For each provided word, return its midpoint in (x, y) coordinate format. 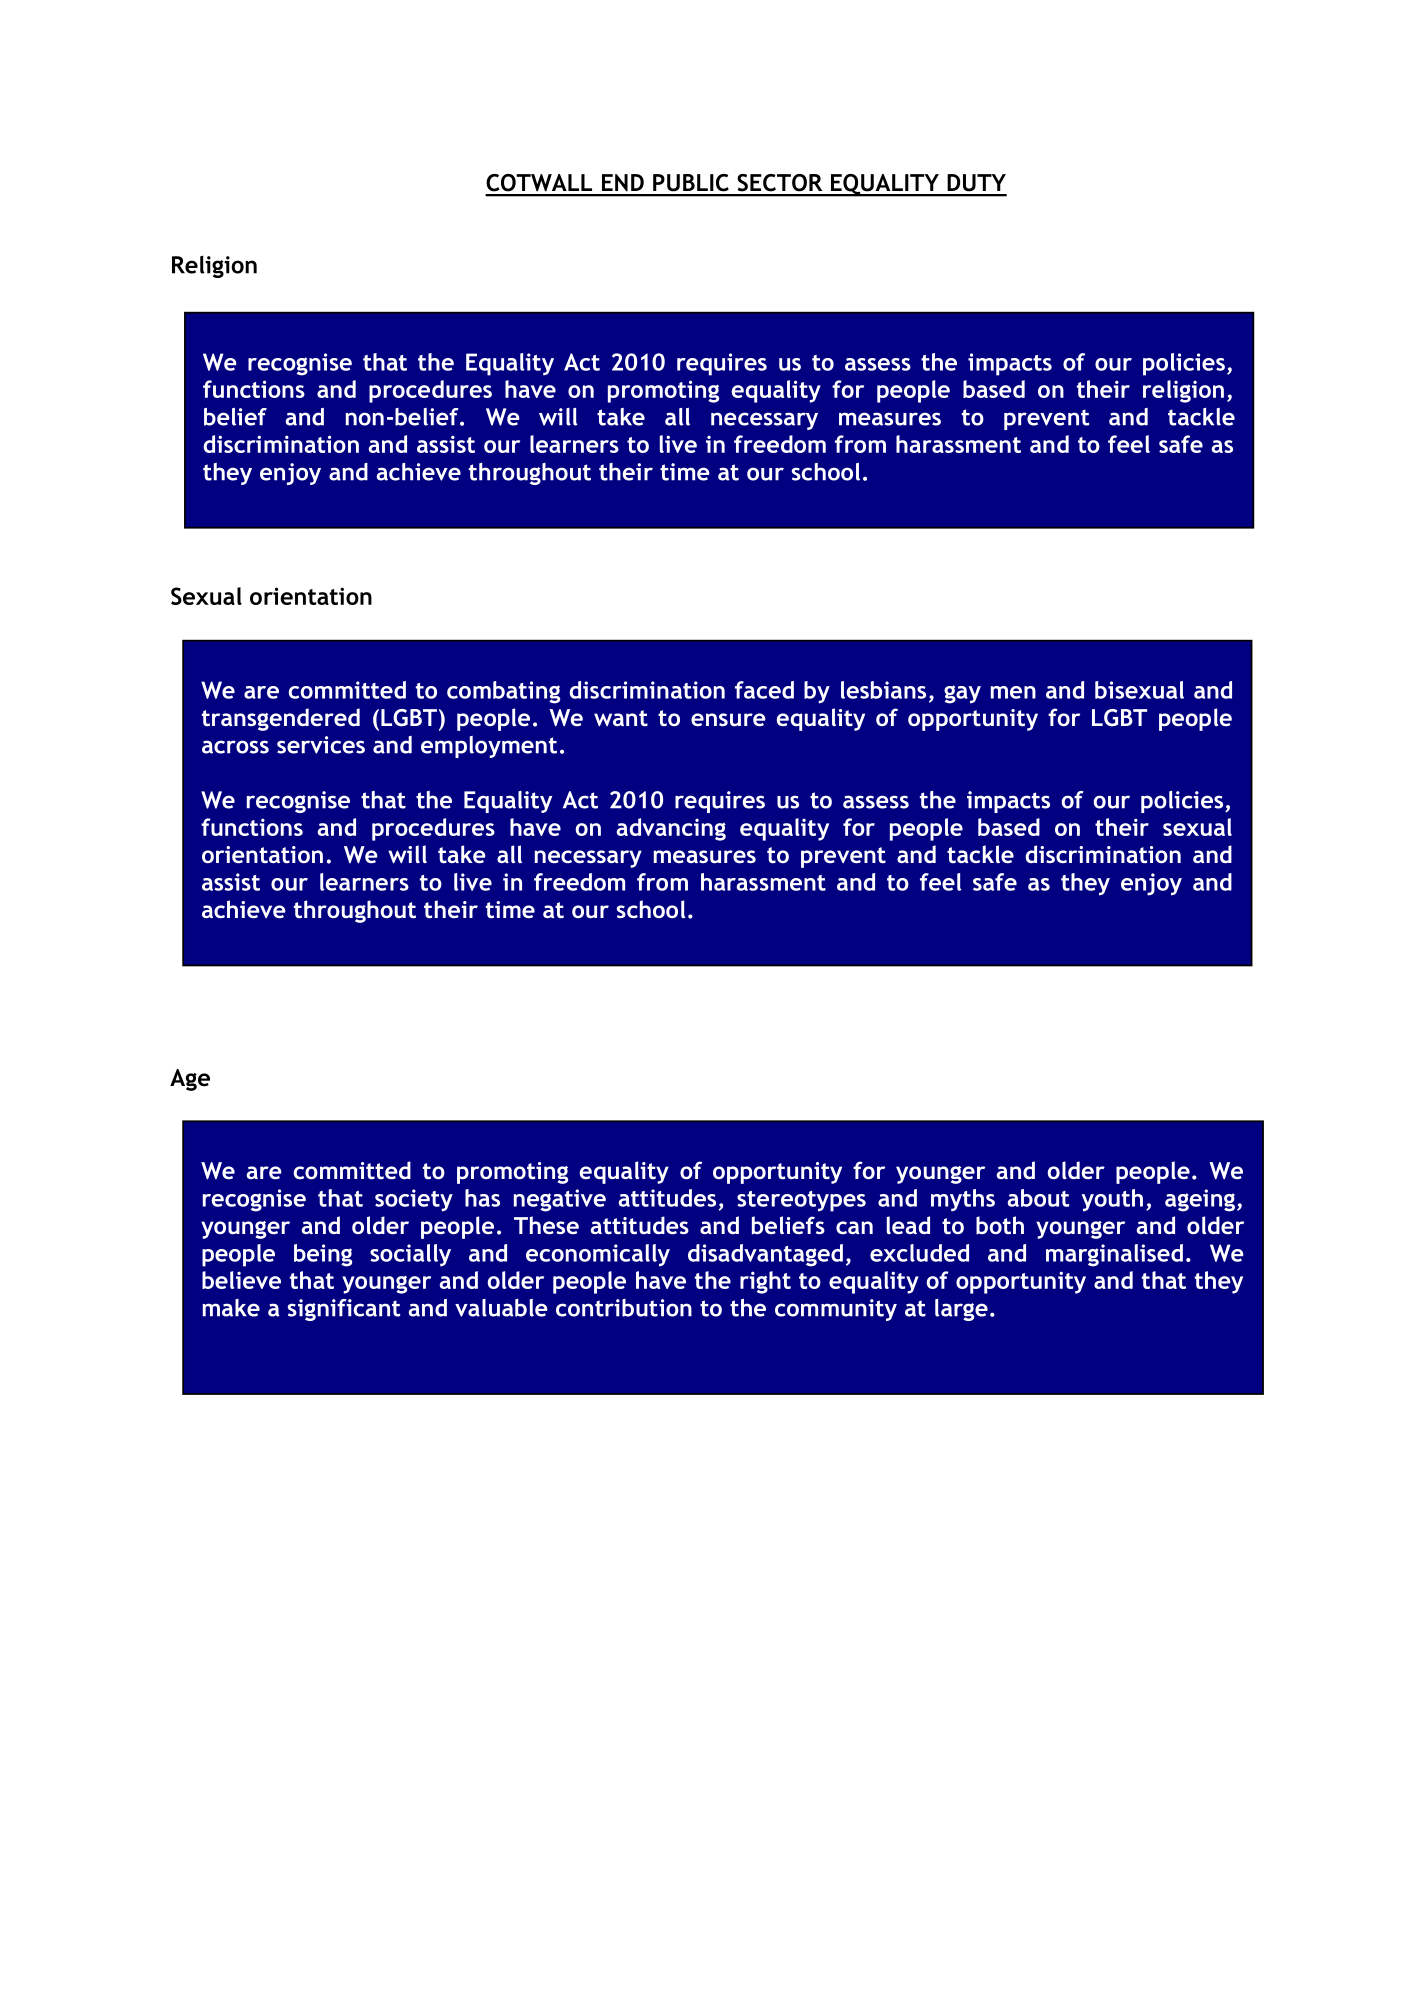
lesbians (883, 690)
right (765, 1282)
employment (489, 747)
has (482, 1198)
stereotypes (801, 1201)
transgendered (281, 719)
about (1038, 1198)
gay (962, 694)
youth (1112, 1200)
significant (344, 1310)
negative (560, 1200)
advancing (671, 829)
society (414, 1200)
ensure (728, 719)
